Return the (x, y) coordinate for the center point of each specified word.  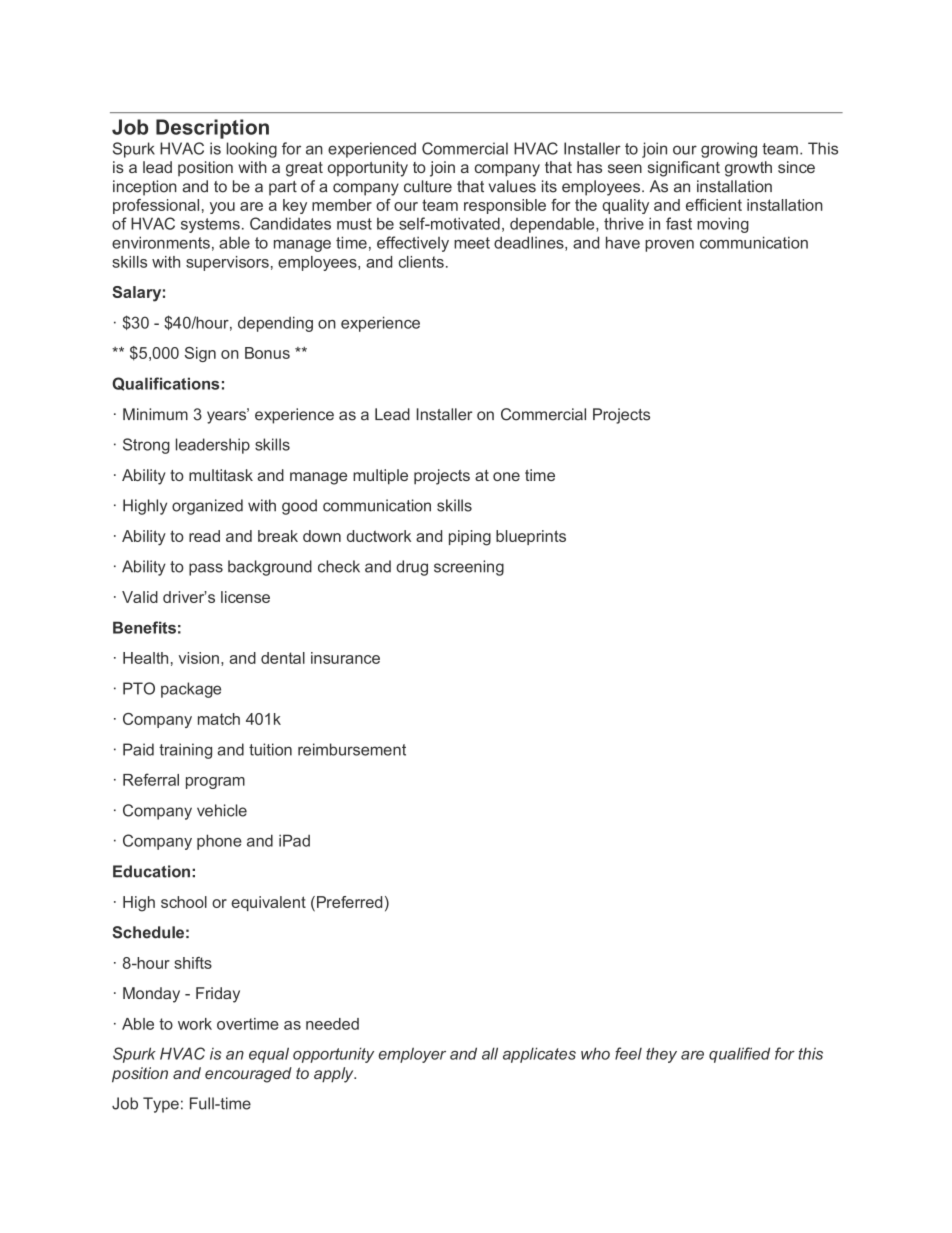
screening (469, 568)
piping (470, 538)
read (204, 536)
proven (669, 246)
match (219, 719)
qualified (739, 1055)
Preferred (349, 902)
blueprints (531, 537)
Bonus (267, 353)
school (184, 902)
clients (421, 262)
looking (252, 150)
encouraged (248, 1075)
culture (428, 186)
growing (729, 150)
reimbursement (352, 749)
